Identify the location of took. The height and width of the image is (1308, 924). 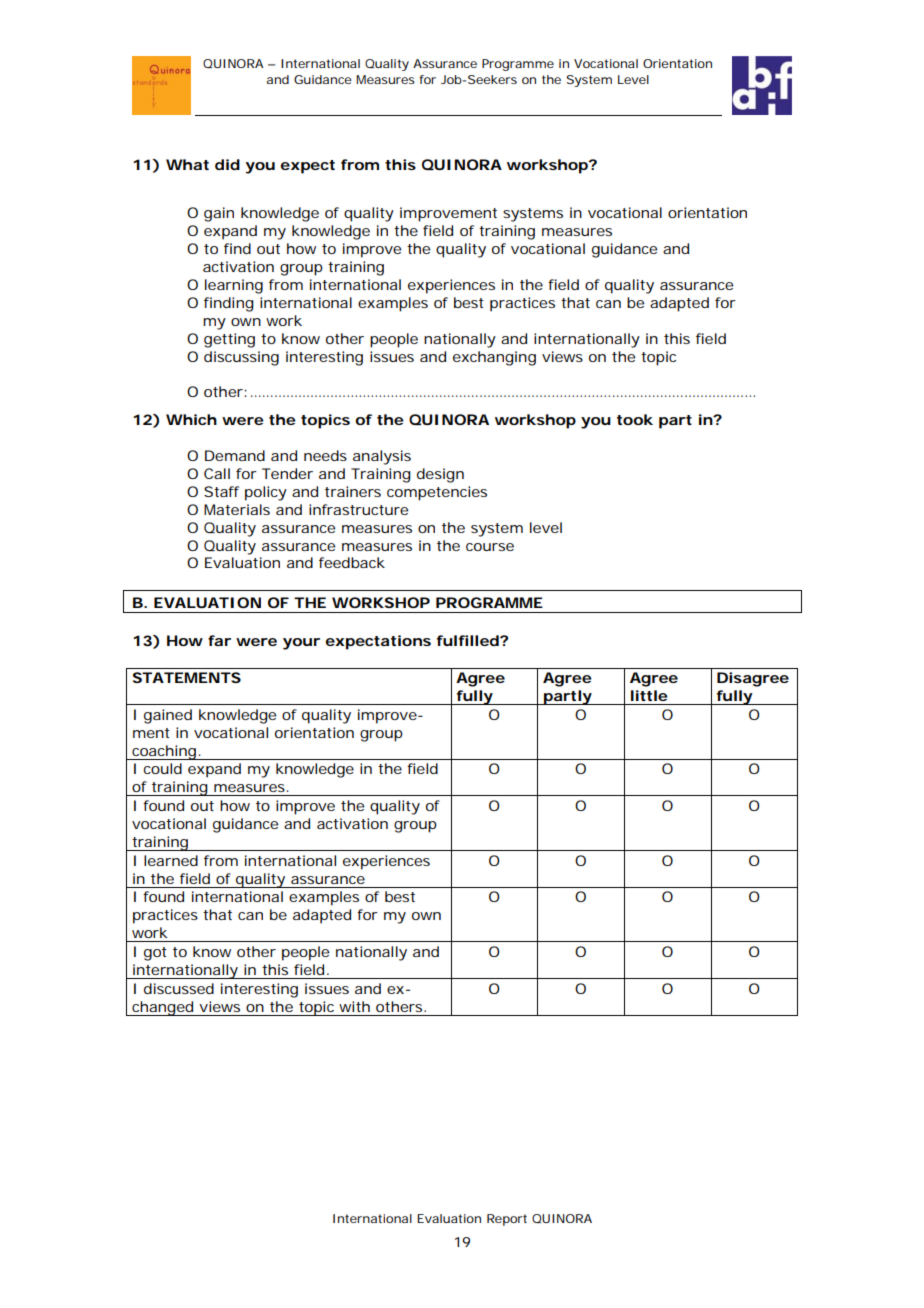
(635, 419).
